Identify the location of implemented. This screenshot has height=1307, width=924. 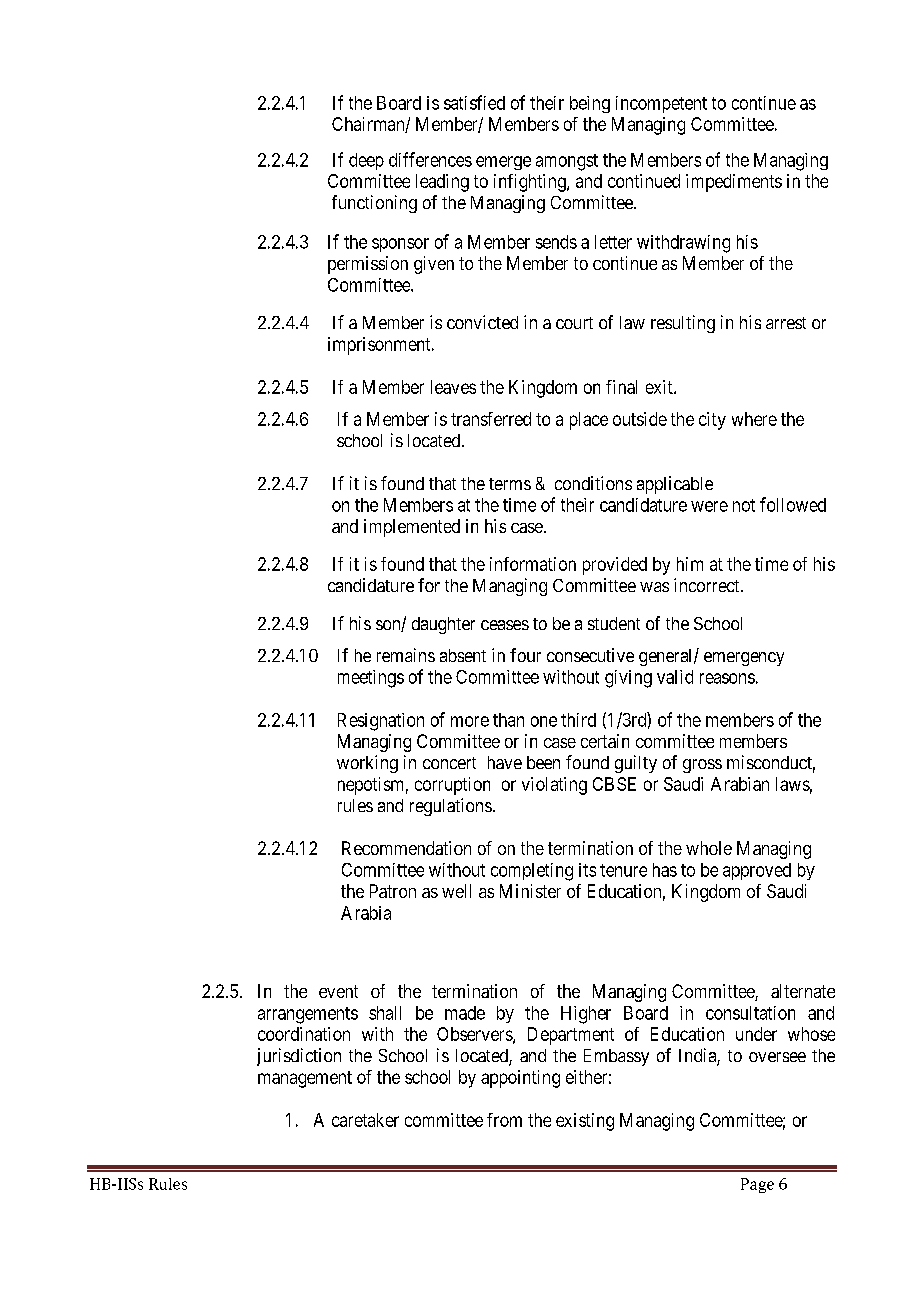
(412, 528).
